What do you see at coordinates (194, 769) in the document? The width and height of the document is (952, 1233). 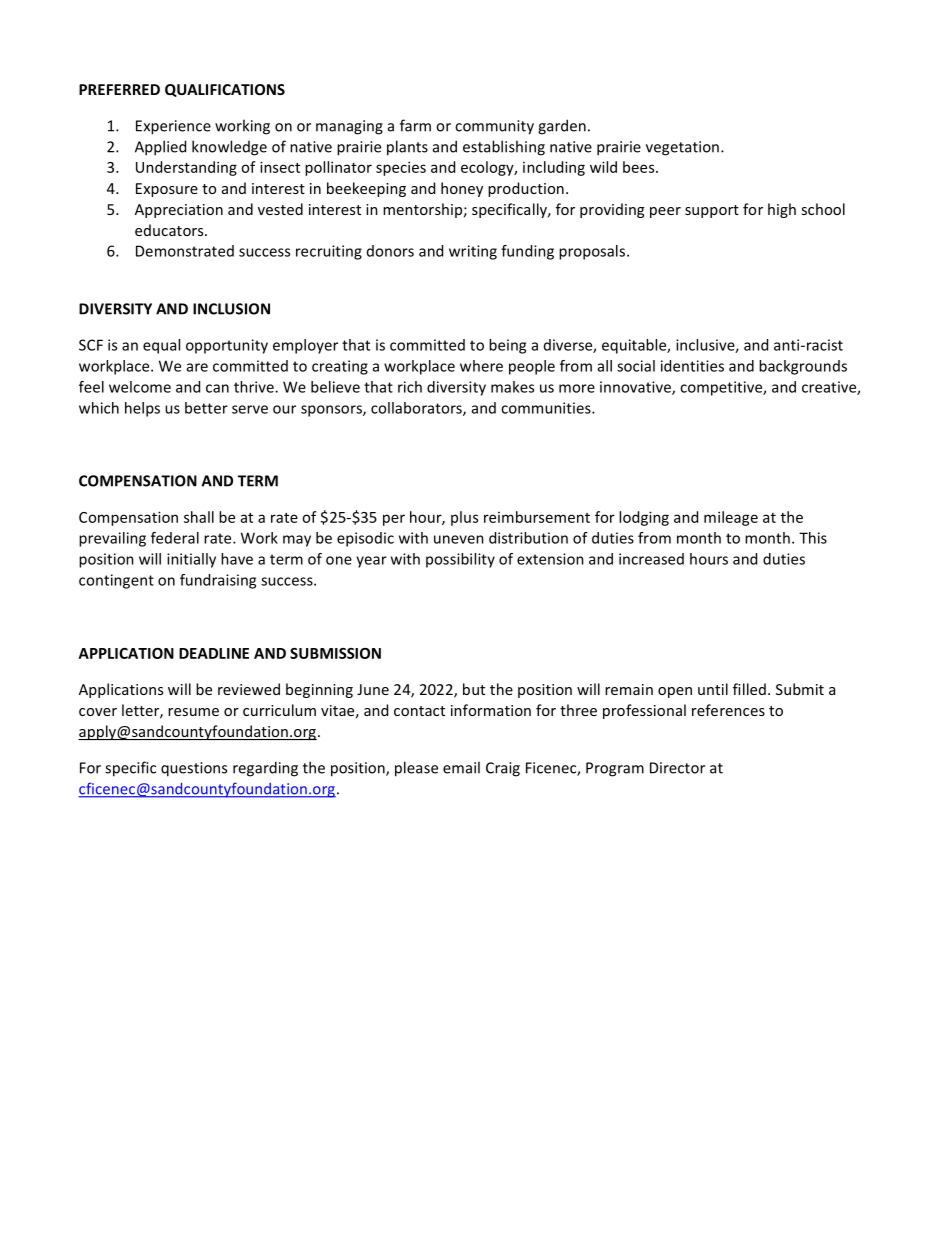 I see `questions` at bounding box center [194, 769].
